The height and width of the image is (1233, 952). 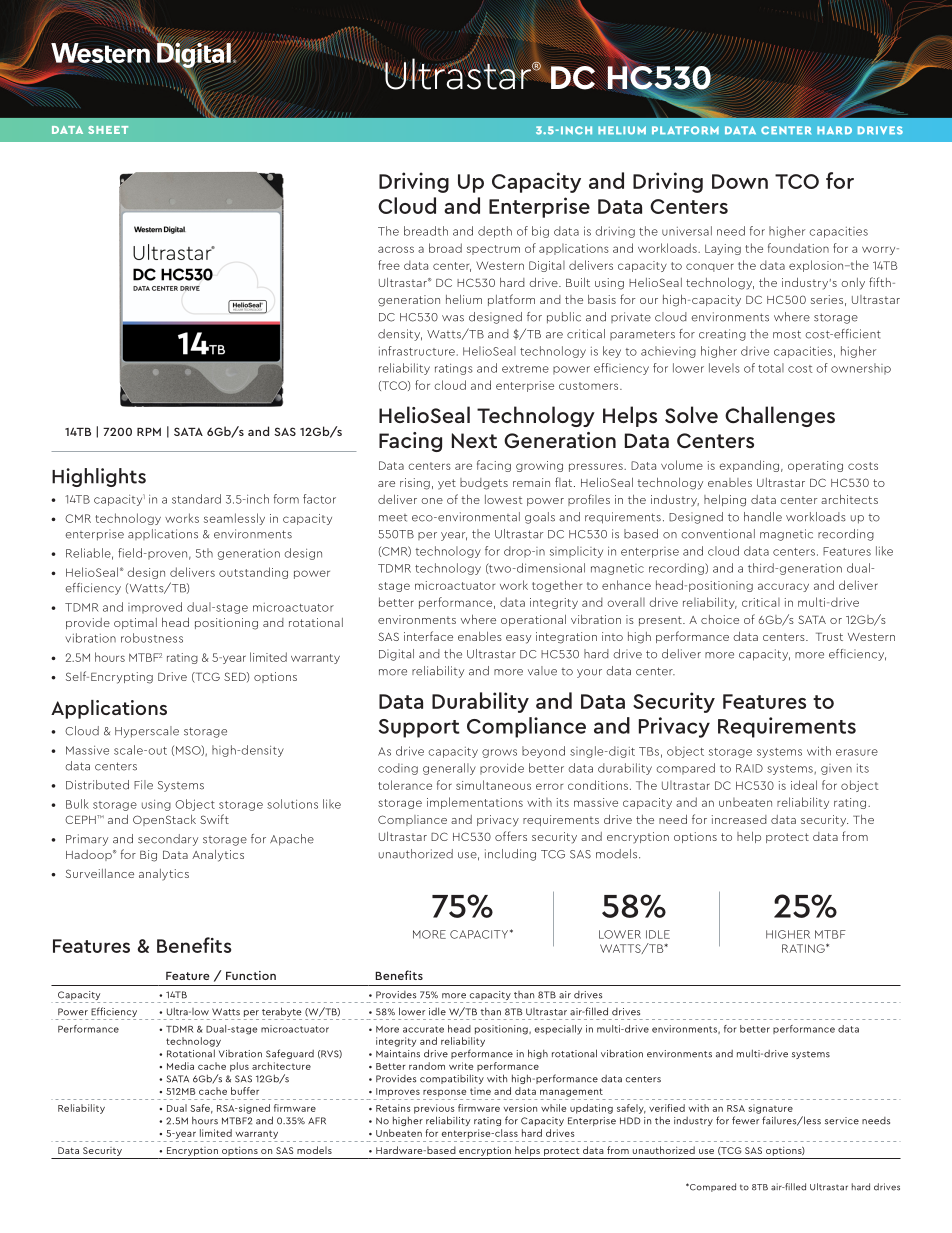 What do you see at coordinates (525, 369) in the image?
I see `extreme` at bounding box center [525, 369].
